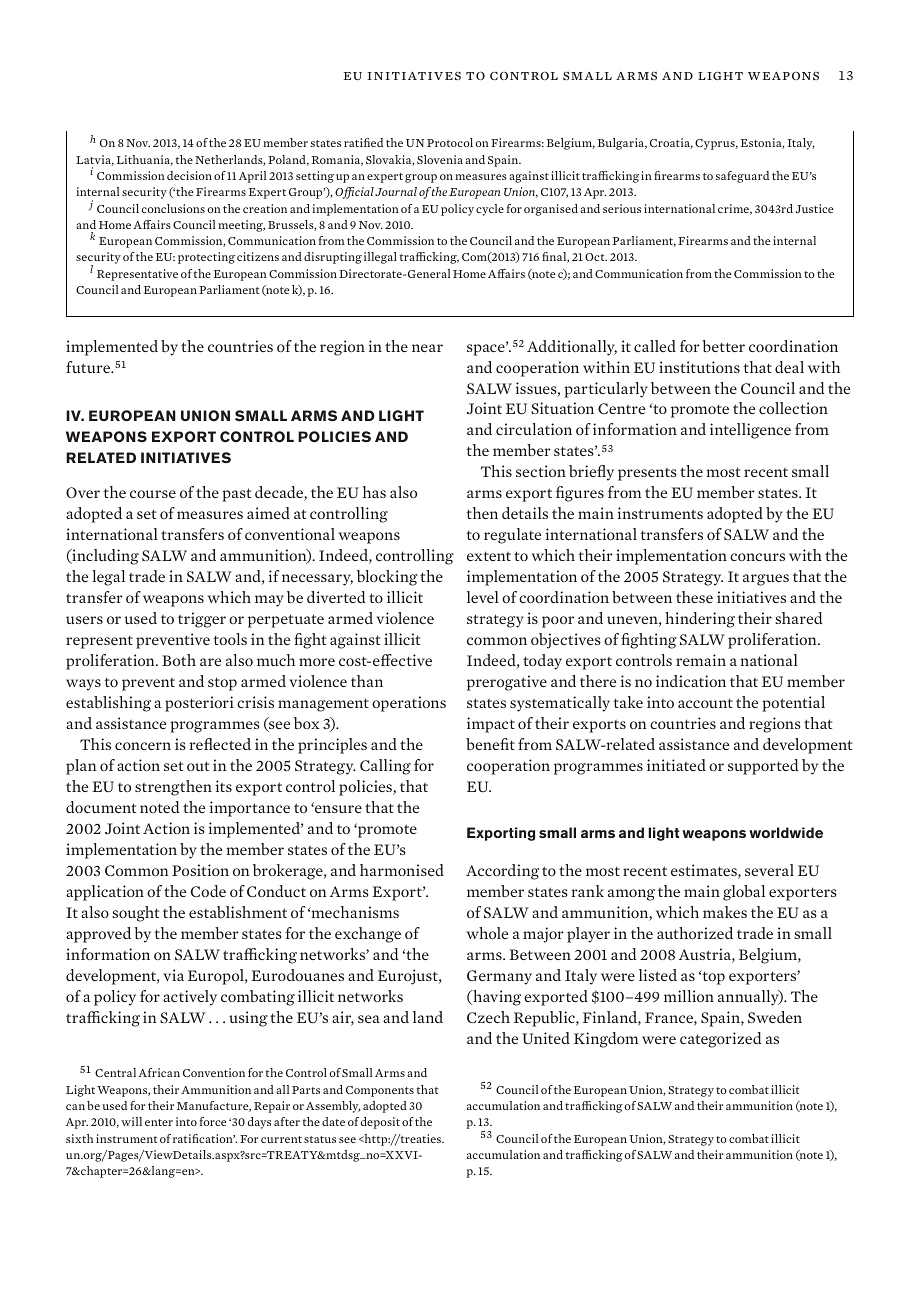 This screenshot has width=924, height=1308. Describe the element at coordinates (380, 1123) in the screenshot. I see `deposit` at that location.
